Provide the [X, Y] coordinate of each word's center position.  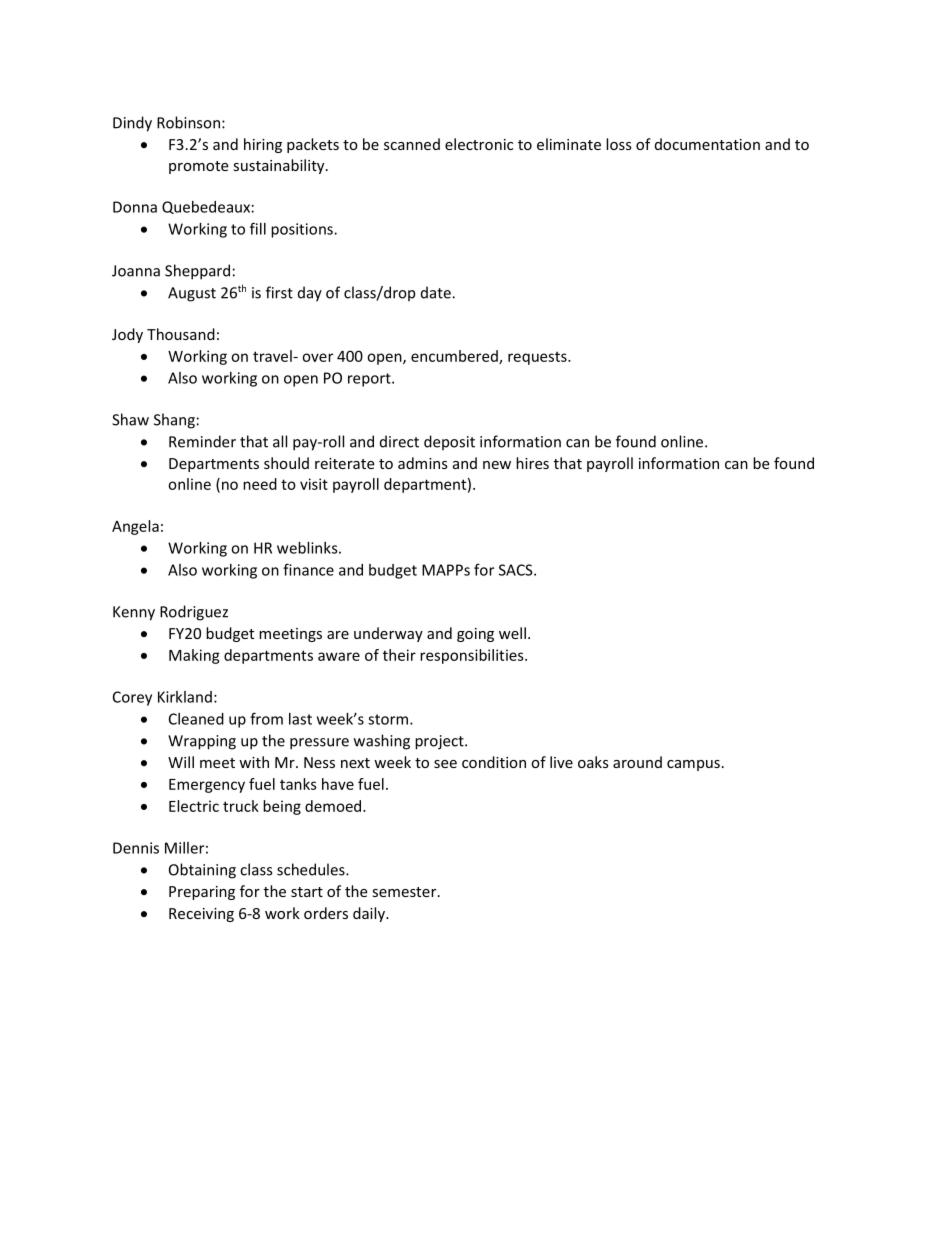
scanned [412, 144]
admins [423, 463]
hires [532, 463]
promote [198, 167]
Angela [135, 527]
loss [619, 144]
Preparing [202, 893]
